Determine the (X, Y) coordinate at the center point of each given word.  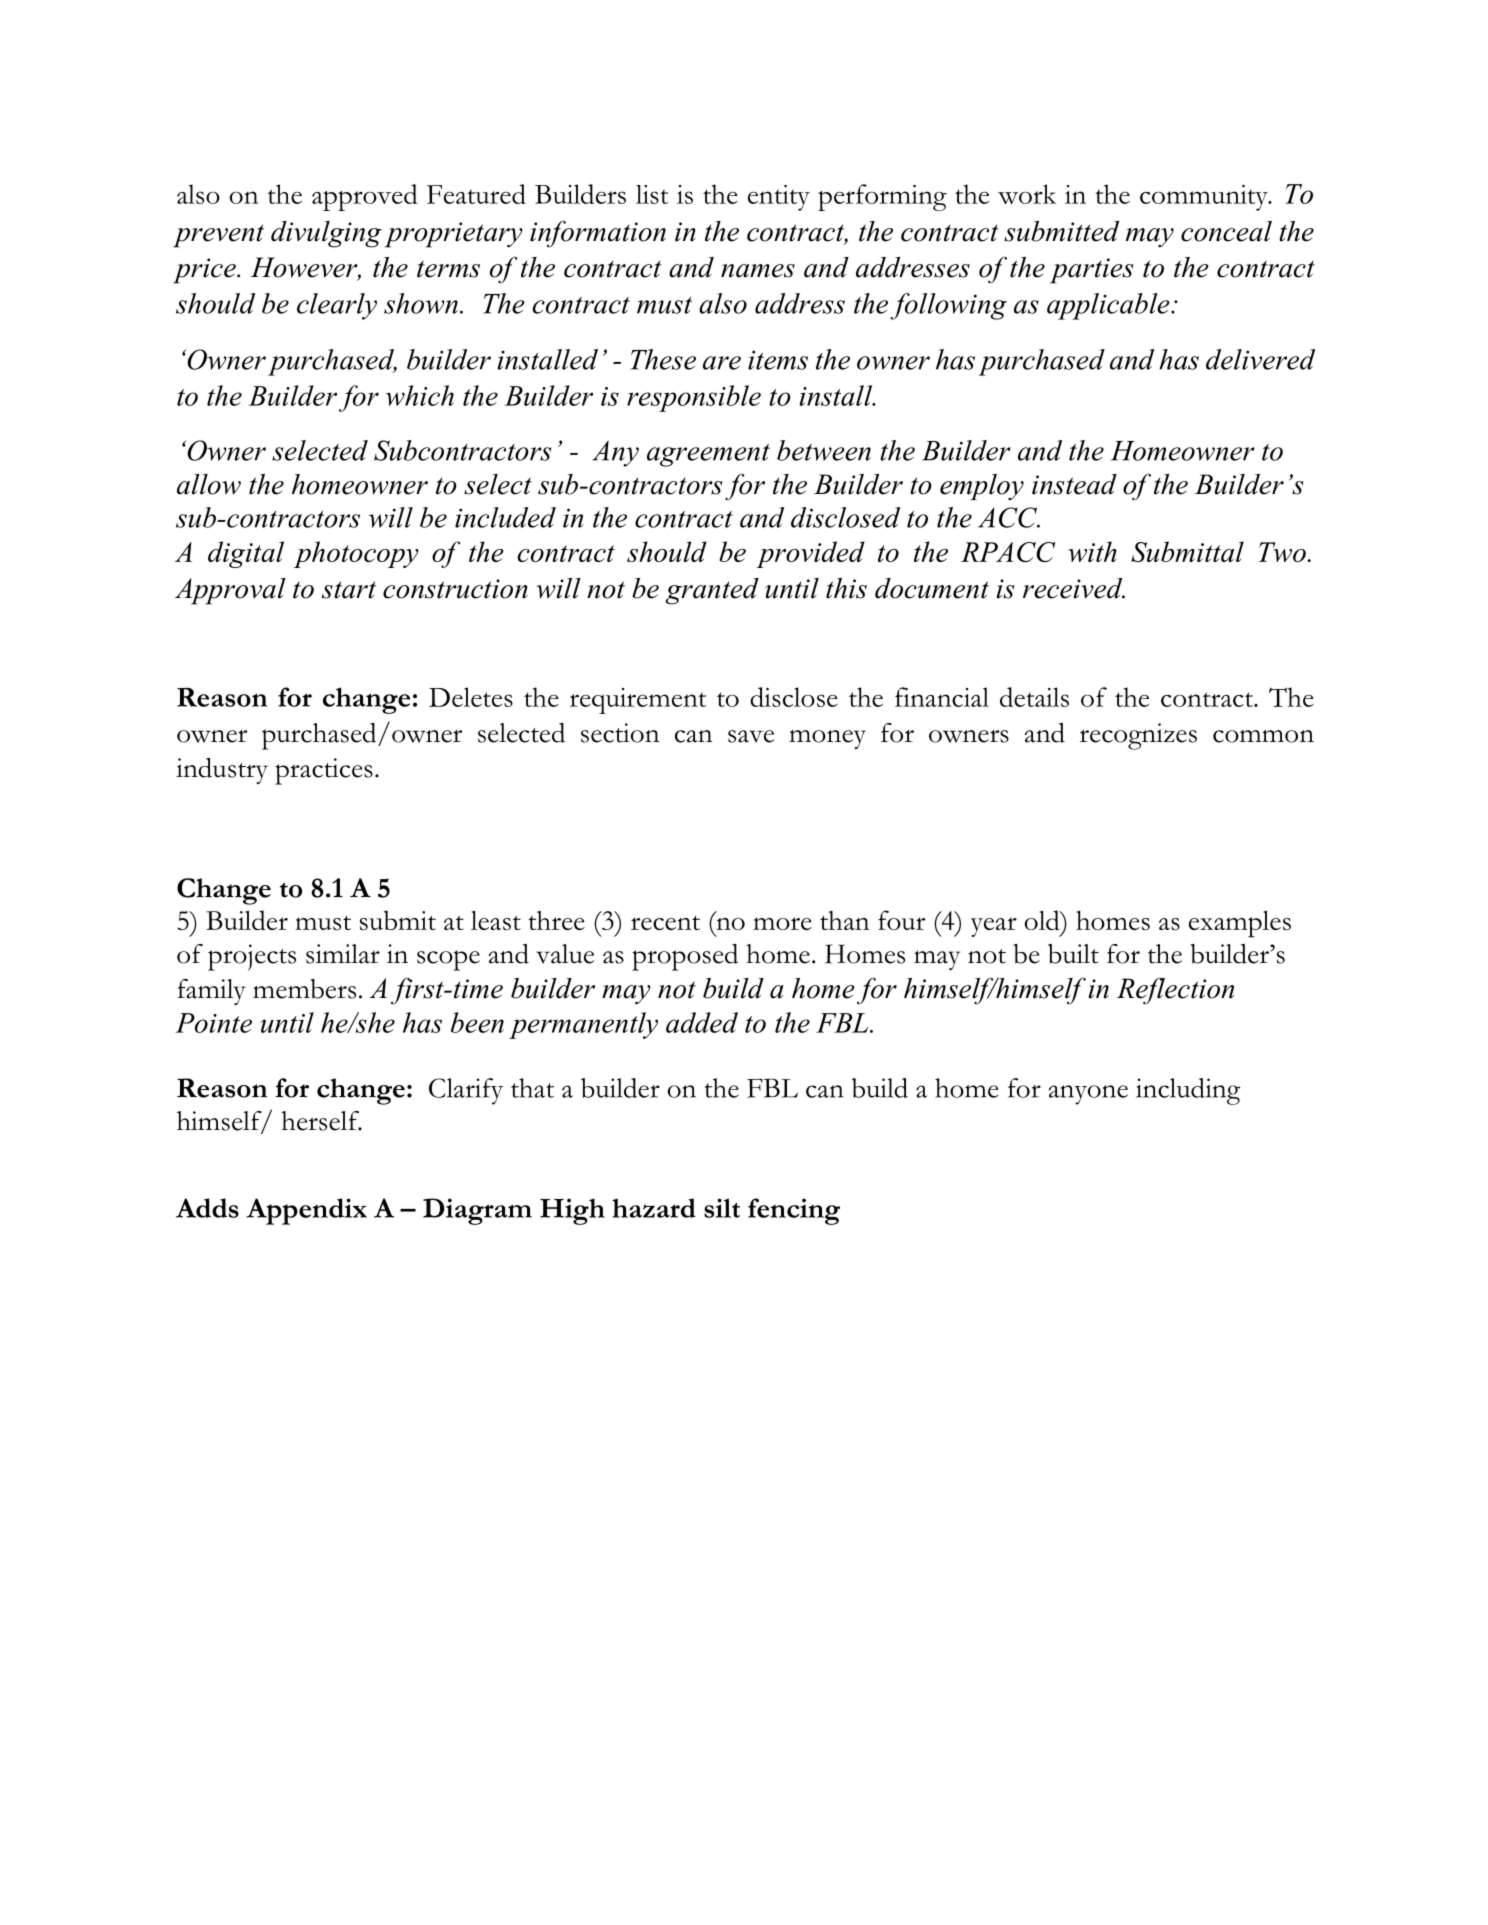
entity (779, 198)
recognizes (1138, 736)
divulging (326, 234)
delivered (1260, 359)
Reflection (1175, 991)
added (702, 1022)
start (349, 590)
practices (324, 771)
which (420, 395)
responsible (694, 398)
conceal (1226, 231)
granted (712, 591)
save (751, 736)
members (304, 989)
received (1074, 588)
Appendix (306, 1211)
